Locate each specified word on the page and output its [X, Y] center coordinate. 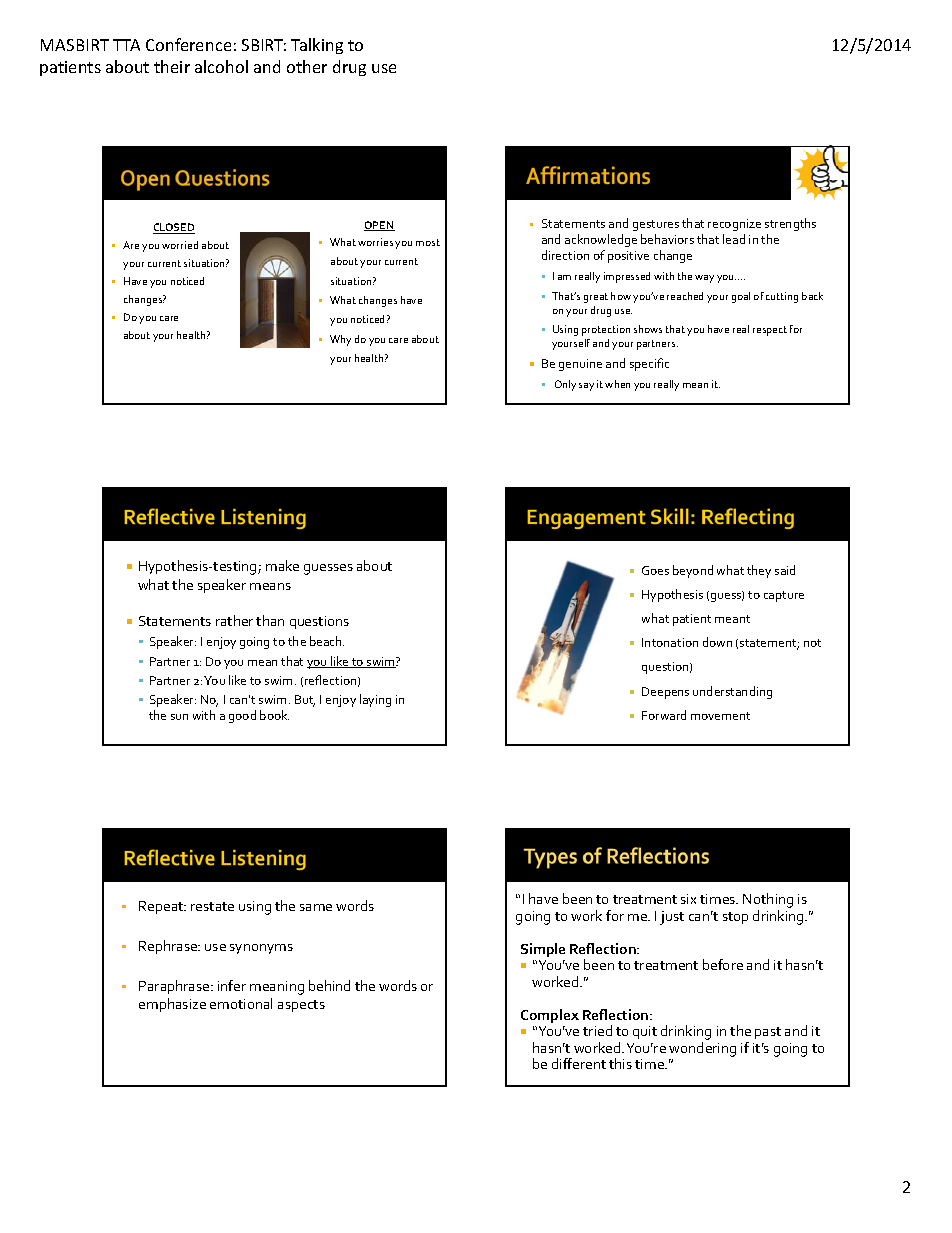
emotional [241, 1003]
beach [327, 641]
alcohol [221, 66]
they [759, 571]
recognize [734, 225]
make [282, 565]
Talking [317, 46]
